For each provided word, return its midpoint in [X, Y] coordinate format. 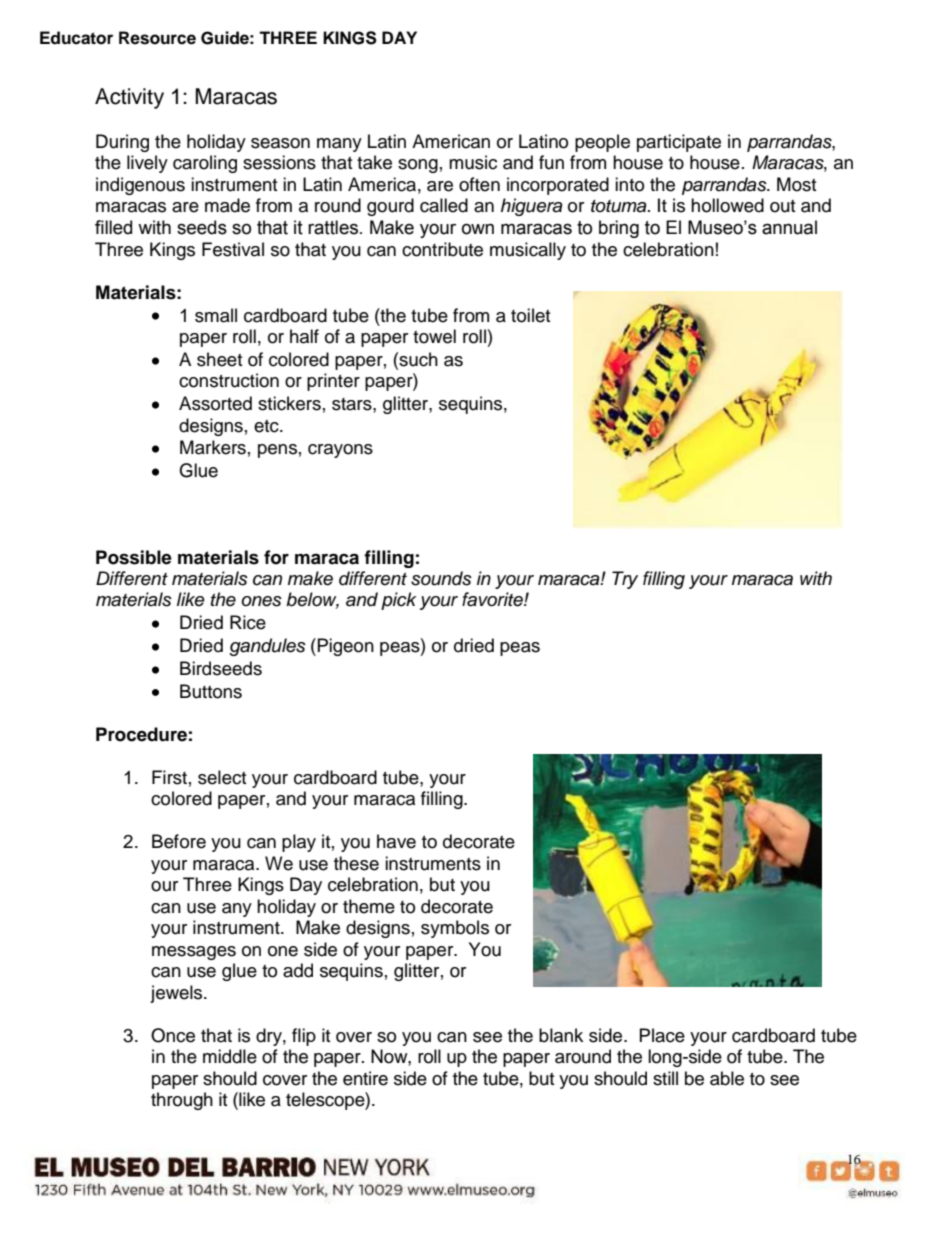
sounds [441, 578]
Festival [233, 249]
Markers [213, 447]
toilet [530, 315]
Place [662, 1035]
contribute [442, 249]
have [396, 841]
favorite [493, 599]
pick [398, 601]
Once [173, 1035]
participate [679, 143]
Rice [248, 622]
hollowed [727, 205]
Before [179, 841]
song [418, 166]
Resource [157, 38]
